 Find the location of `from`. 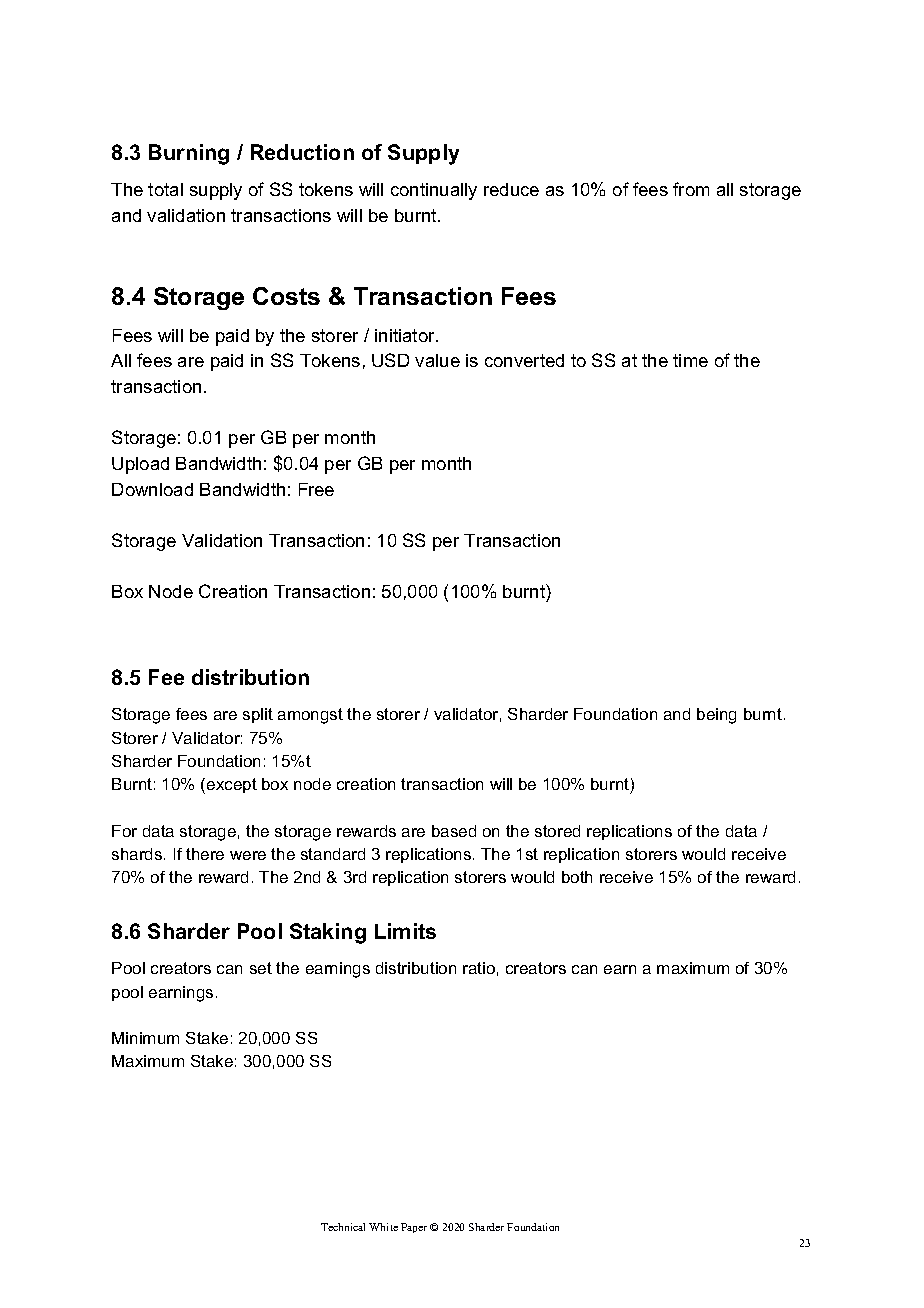

from is located at coordinates (691, 189).
